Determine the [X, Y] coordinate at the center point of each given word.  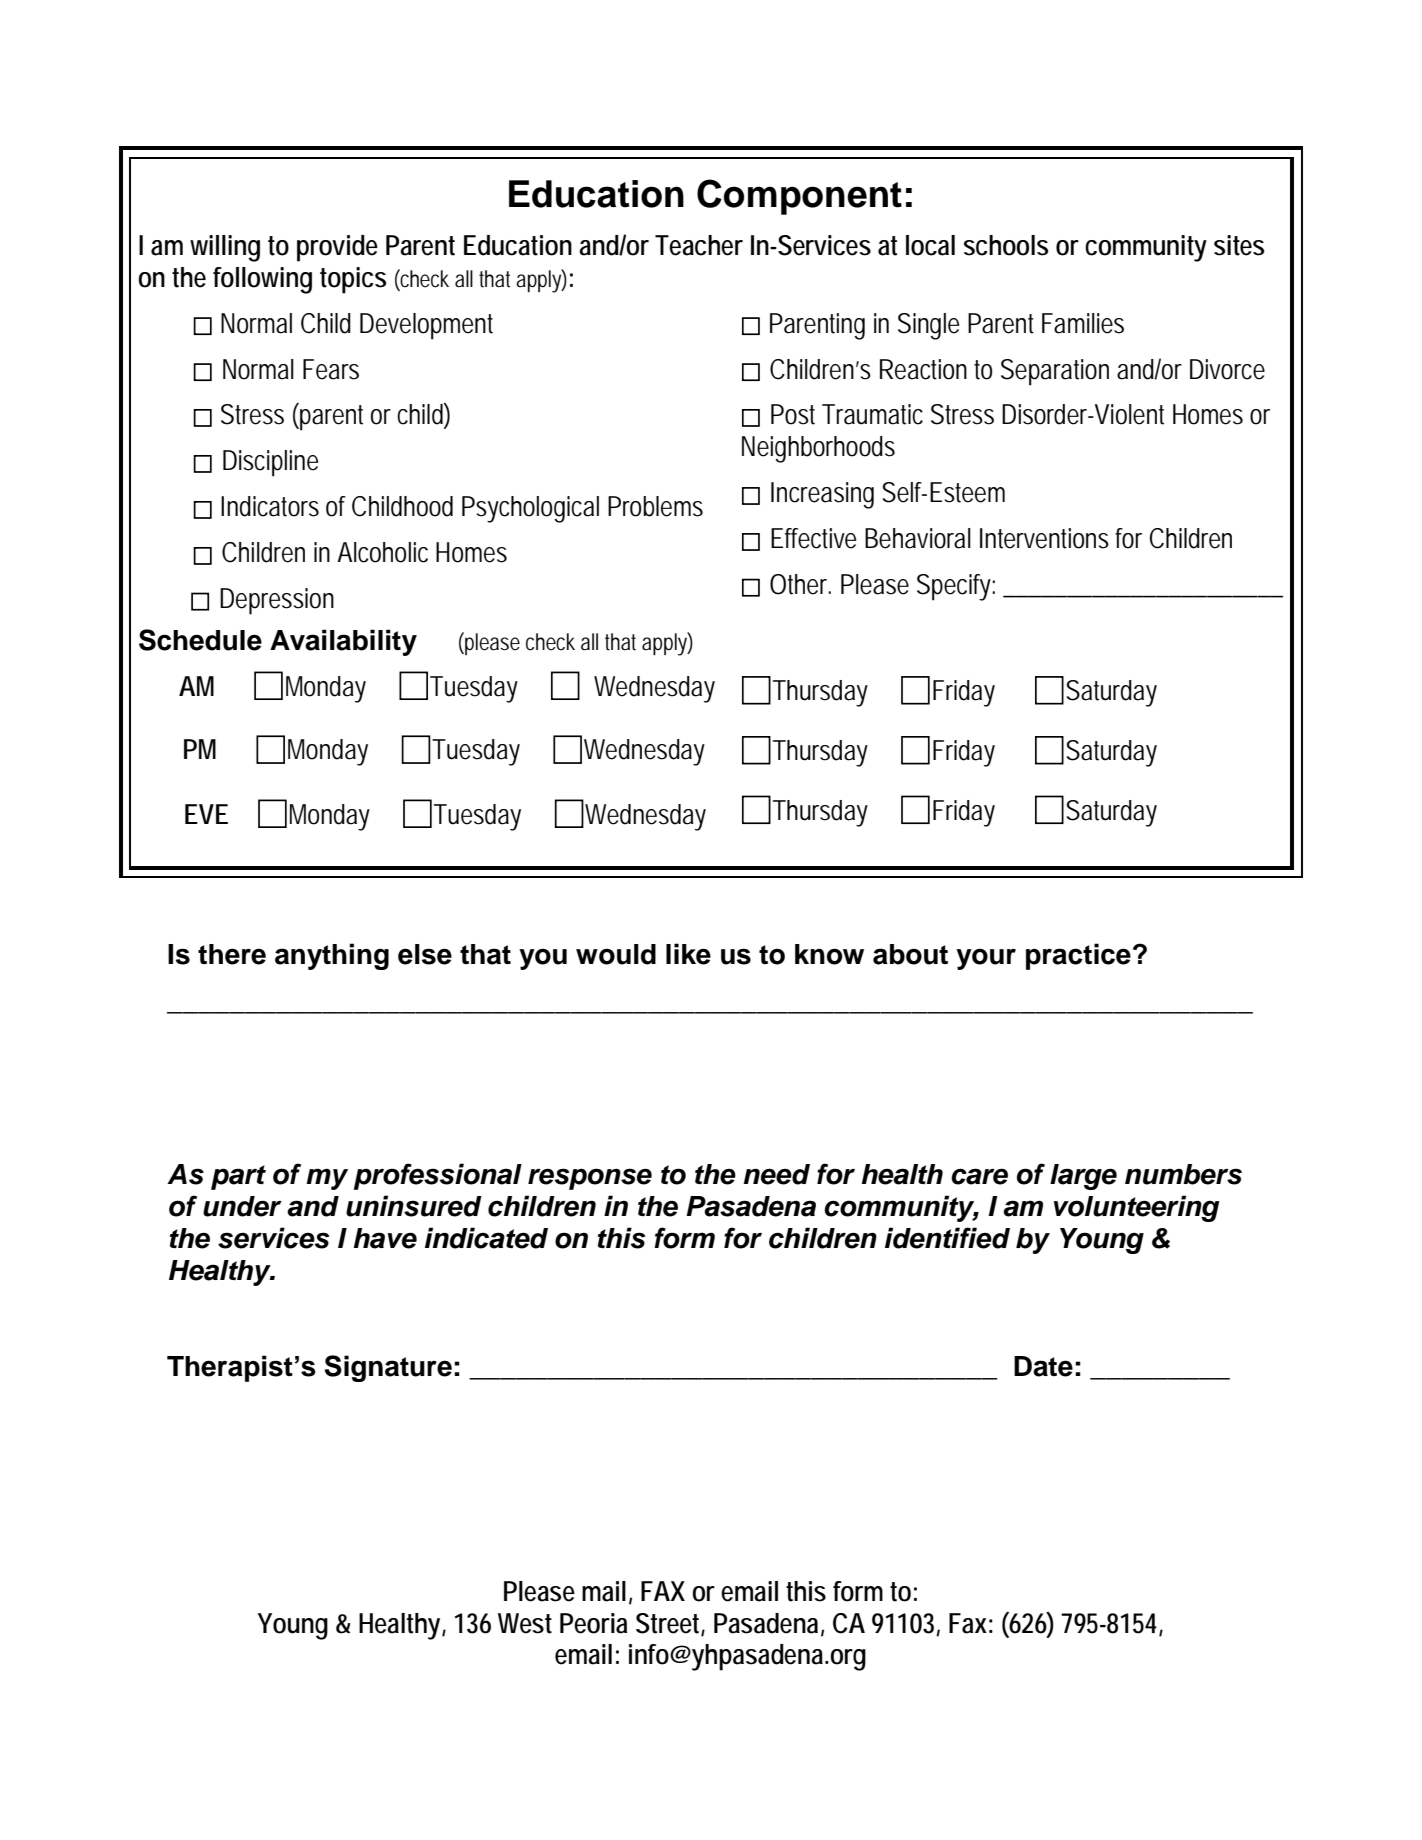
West [525, 1623]
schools [1006, 245]
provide [337, 248]
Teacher [699, 245]
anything [332, 956]
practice [1078, 956]
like [688, 954]
